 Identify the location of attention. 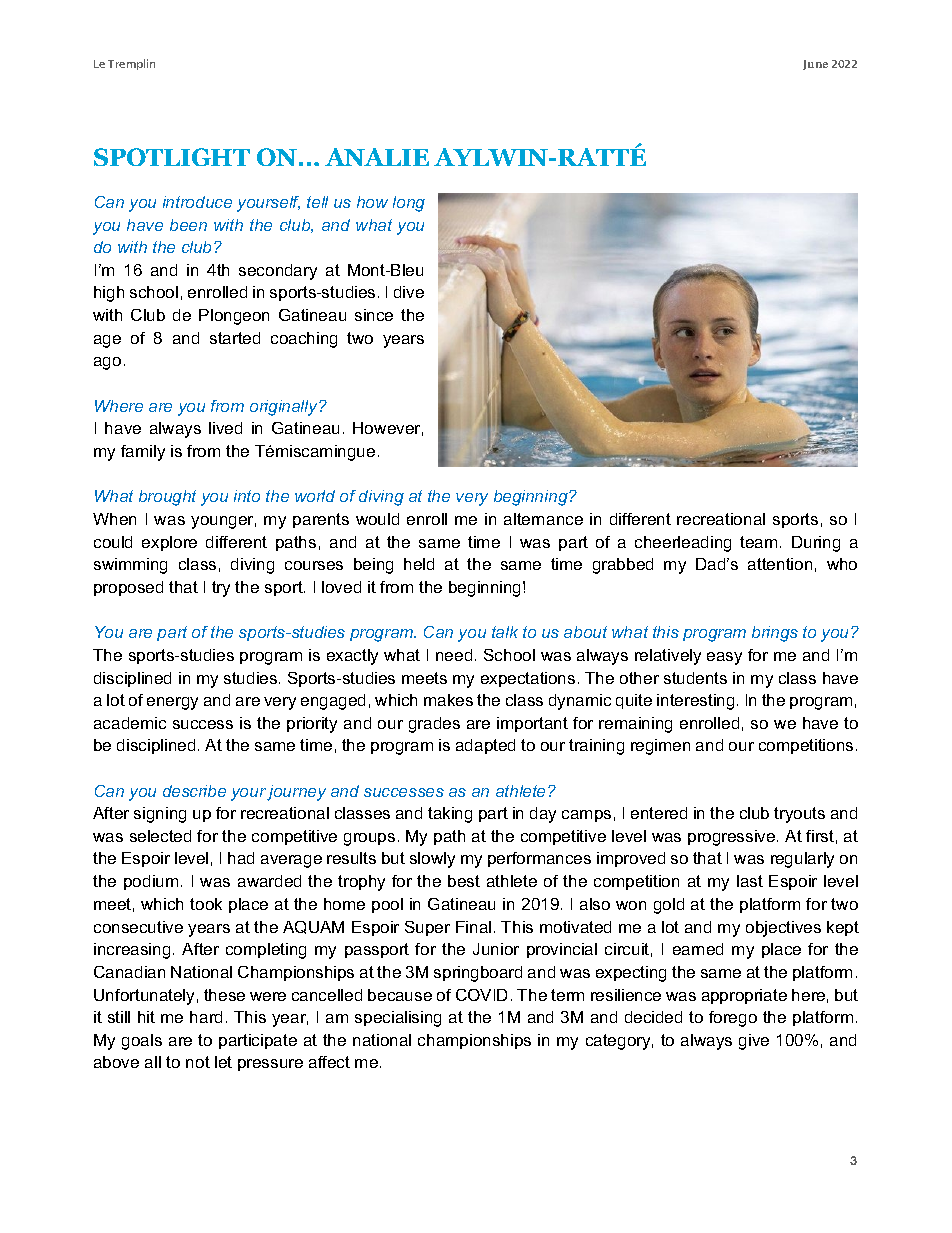
(780, 564).
